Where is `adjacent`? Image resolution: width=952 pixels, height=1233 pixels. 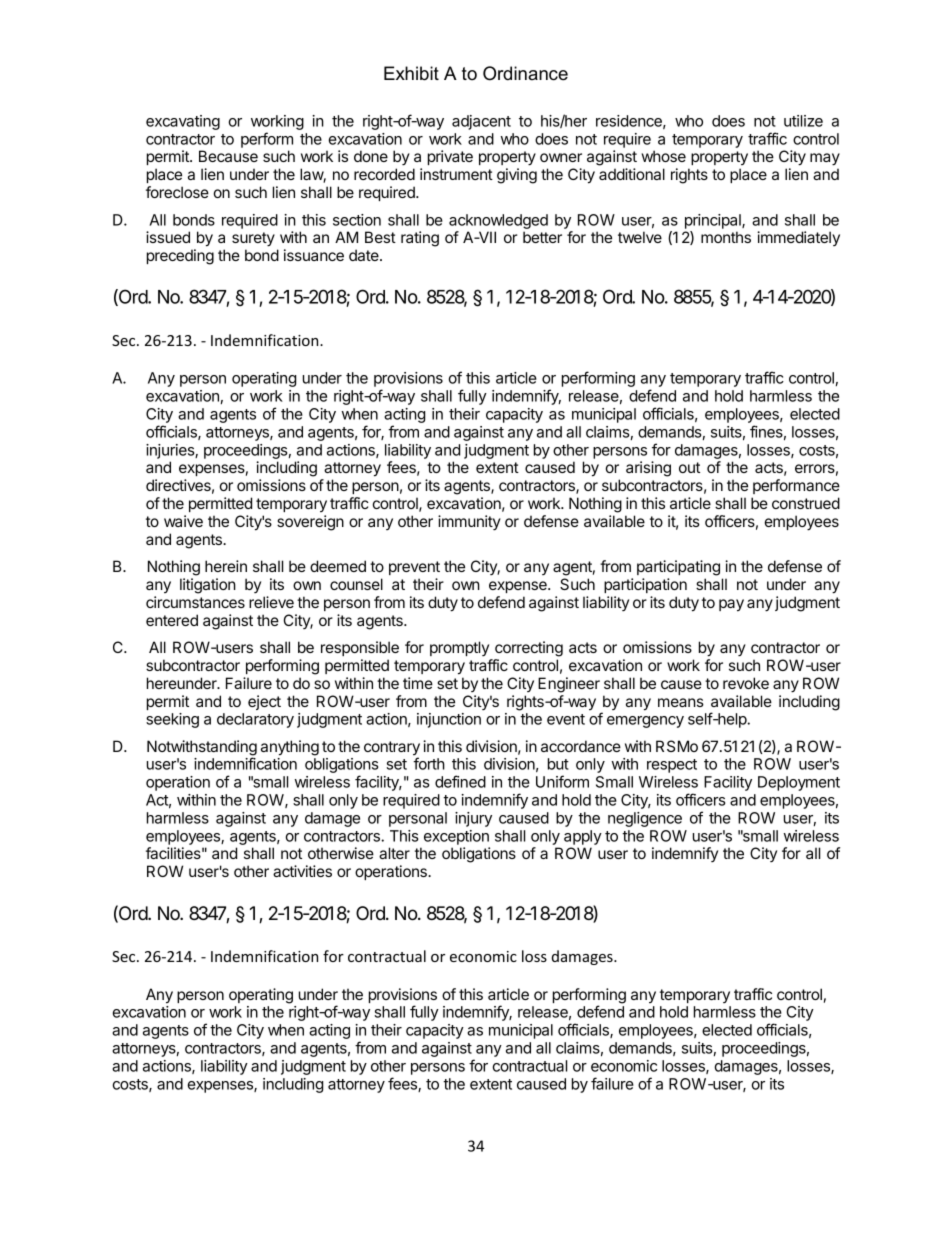 adjacent is located at coordinates (481, 122).
